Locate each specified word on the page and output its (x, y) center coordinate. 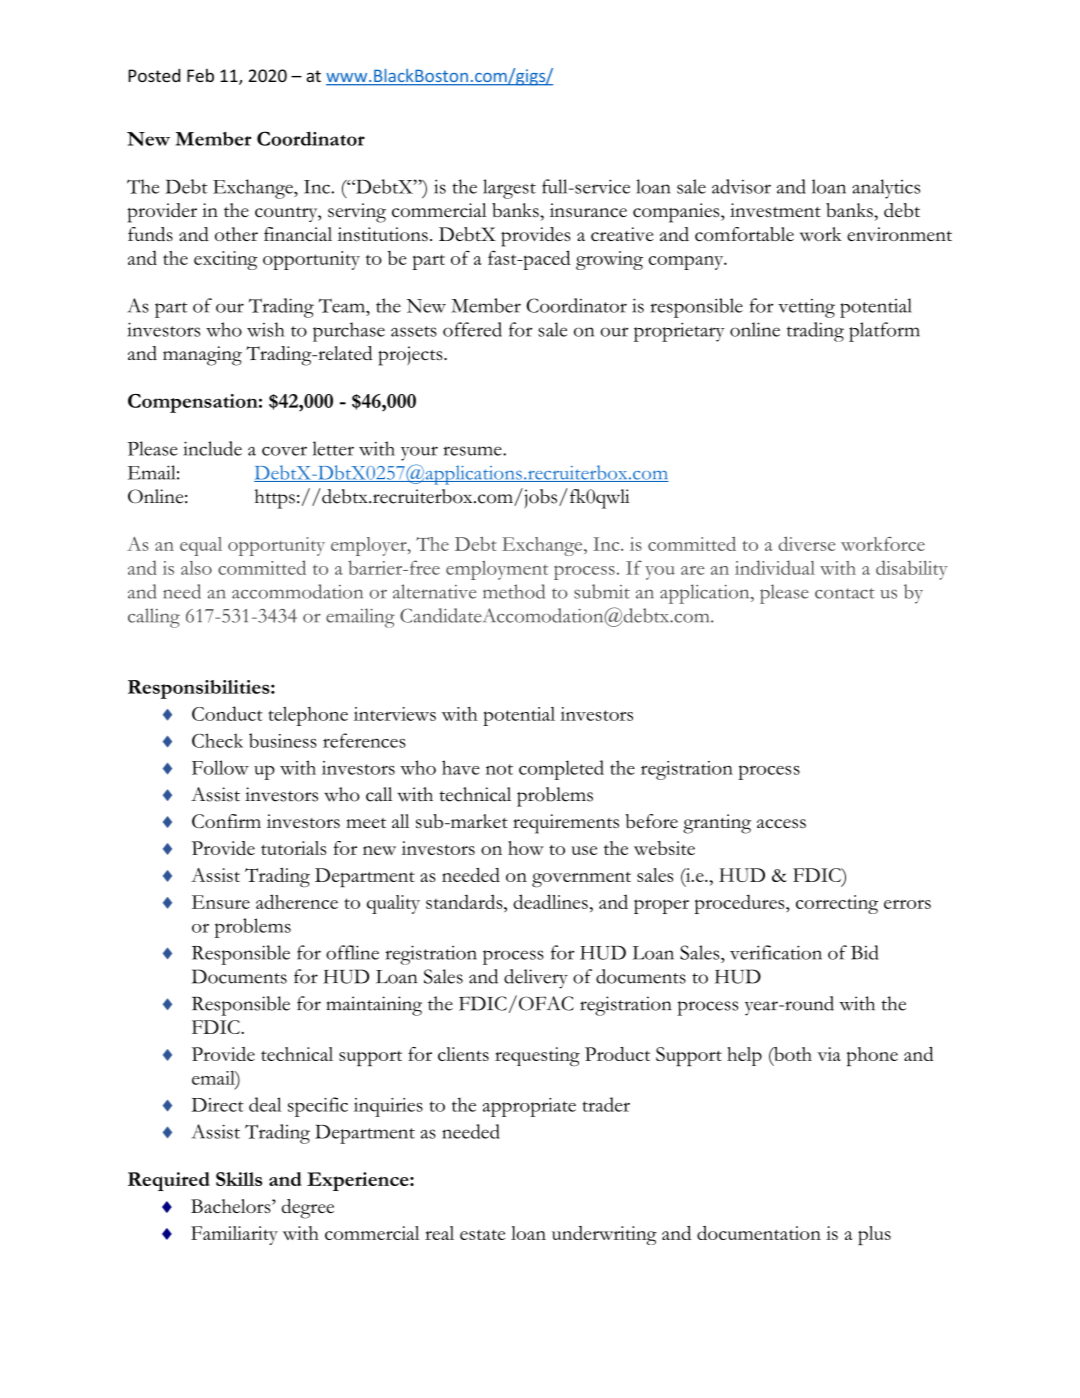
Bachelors (232, 1206)
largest (509, 189)
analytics (886, 189)
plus (874, 1235)
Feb (200, 75)
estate (482, 1235)
